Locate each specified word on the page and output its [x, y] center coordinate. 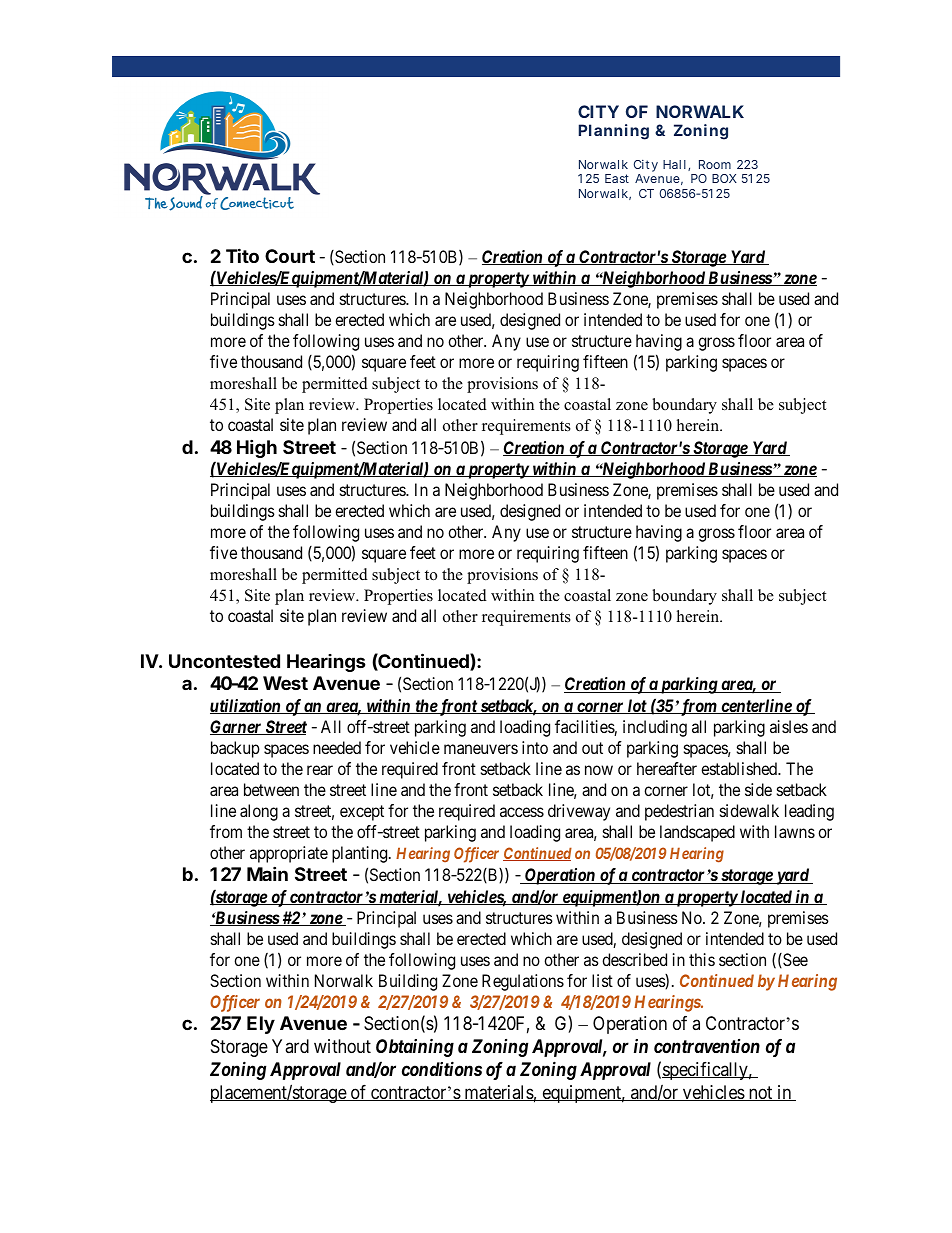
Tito [242, 255]
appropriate [289, 854]
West [285, 683]
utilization [246, 706]
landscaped [697, 833]
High [257, 448]
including [655, 728]
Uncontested [224, 661]
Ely [261, 1025]
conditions [442, 1068]
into [535, 747]
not [760, 1093]
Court [290, 256]
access [522, 812]
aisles [789, 726]
